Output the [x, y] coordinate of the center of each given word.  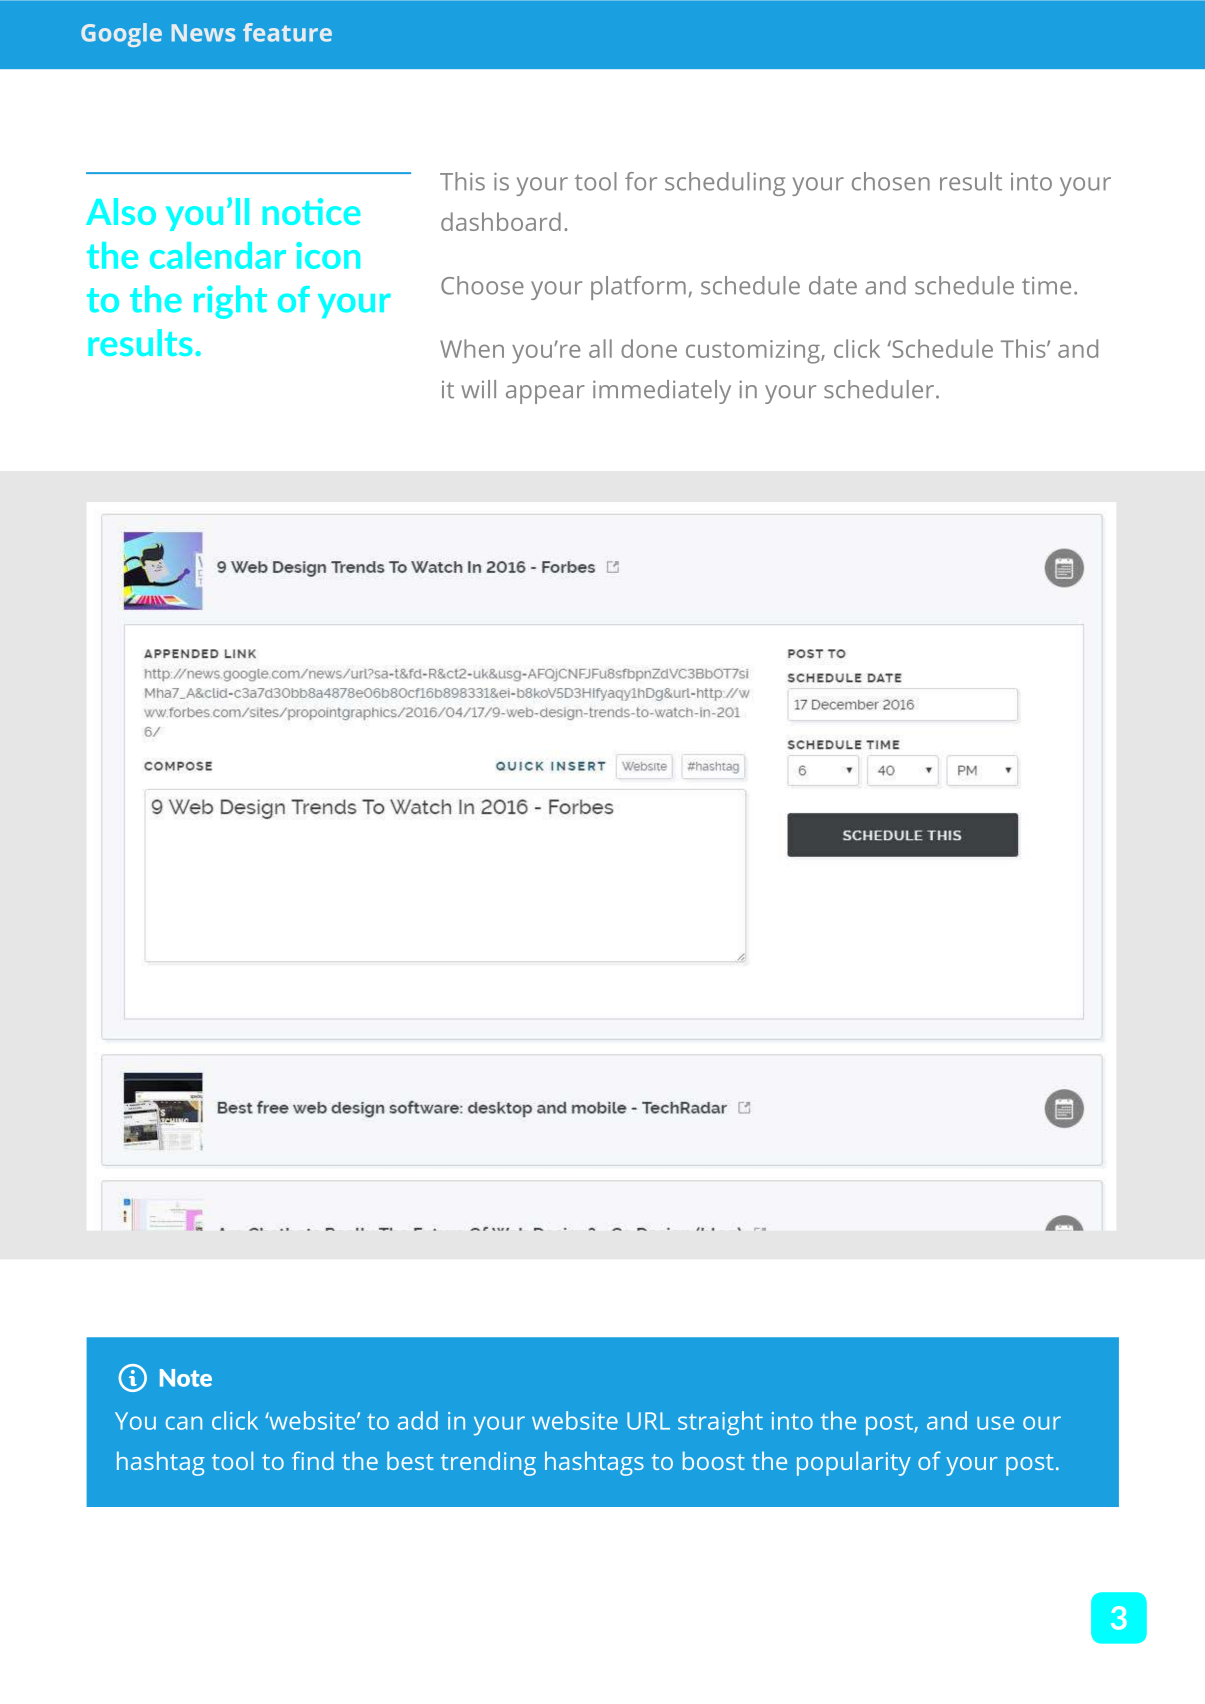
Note [186, 1378]
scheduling [725, 184]
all [600, 348]
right [230, 302]
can [184, 1423]
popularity [854, 1463]
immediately [662, 392]
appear [545, 394]
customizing [754, 352]
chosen [891, 181]
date [833, 285]
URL [648, 1421]
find [313, 1460]
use [995, 1423]
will [478, 389]
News [203, 33]
